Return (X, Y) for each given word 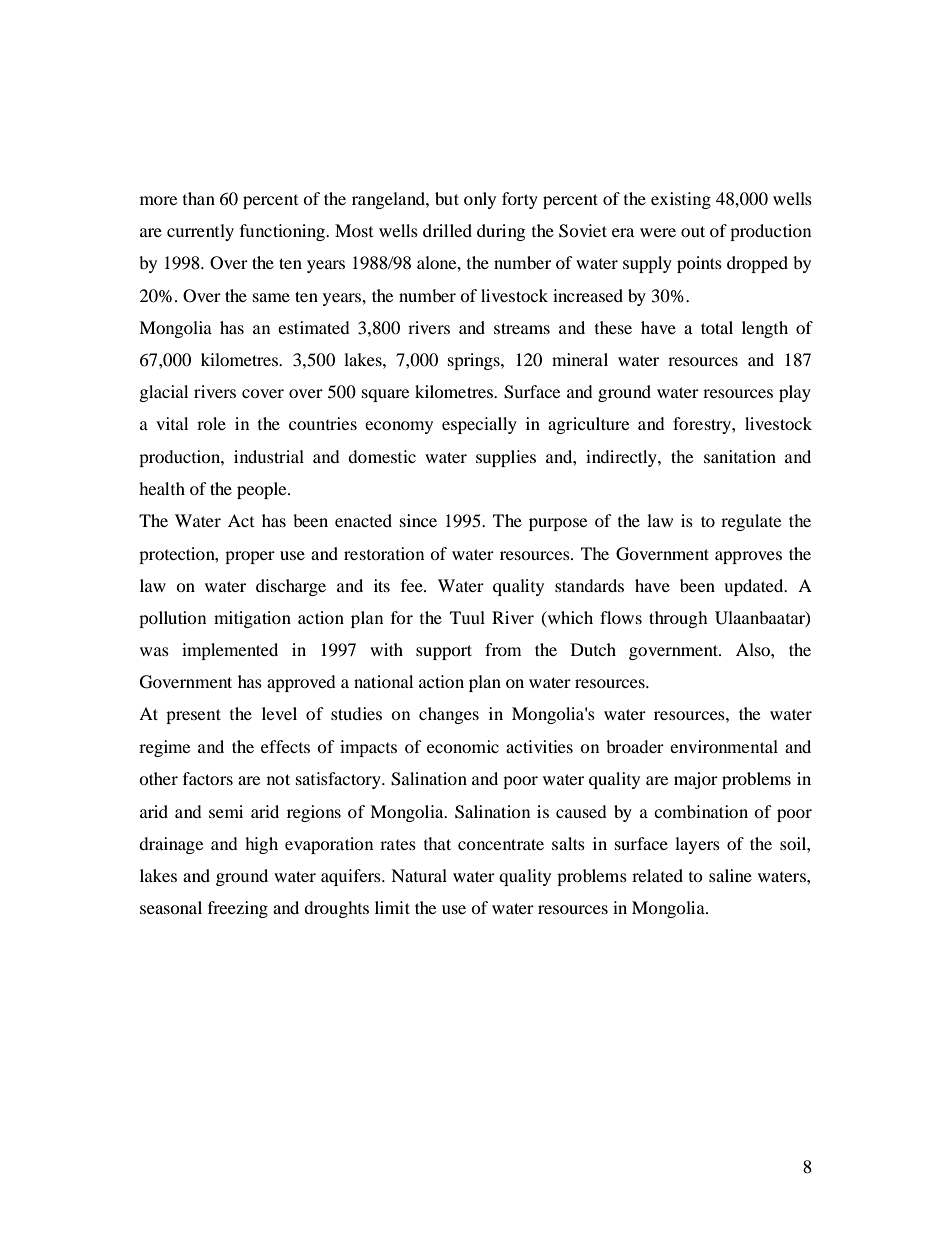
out (693, 231)
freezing (238, 909)
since (418, 520)
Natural (419, 875)
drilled (447, 230)
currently (200, 232)
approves (748, 557)
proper (250, 557)
